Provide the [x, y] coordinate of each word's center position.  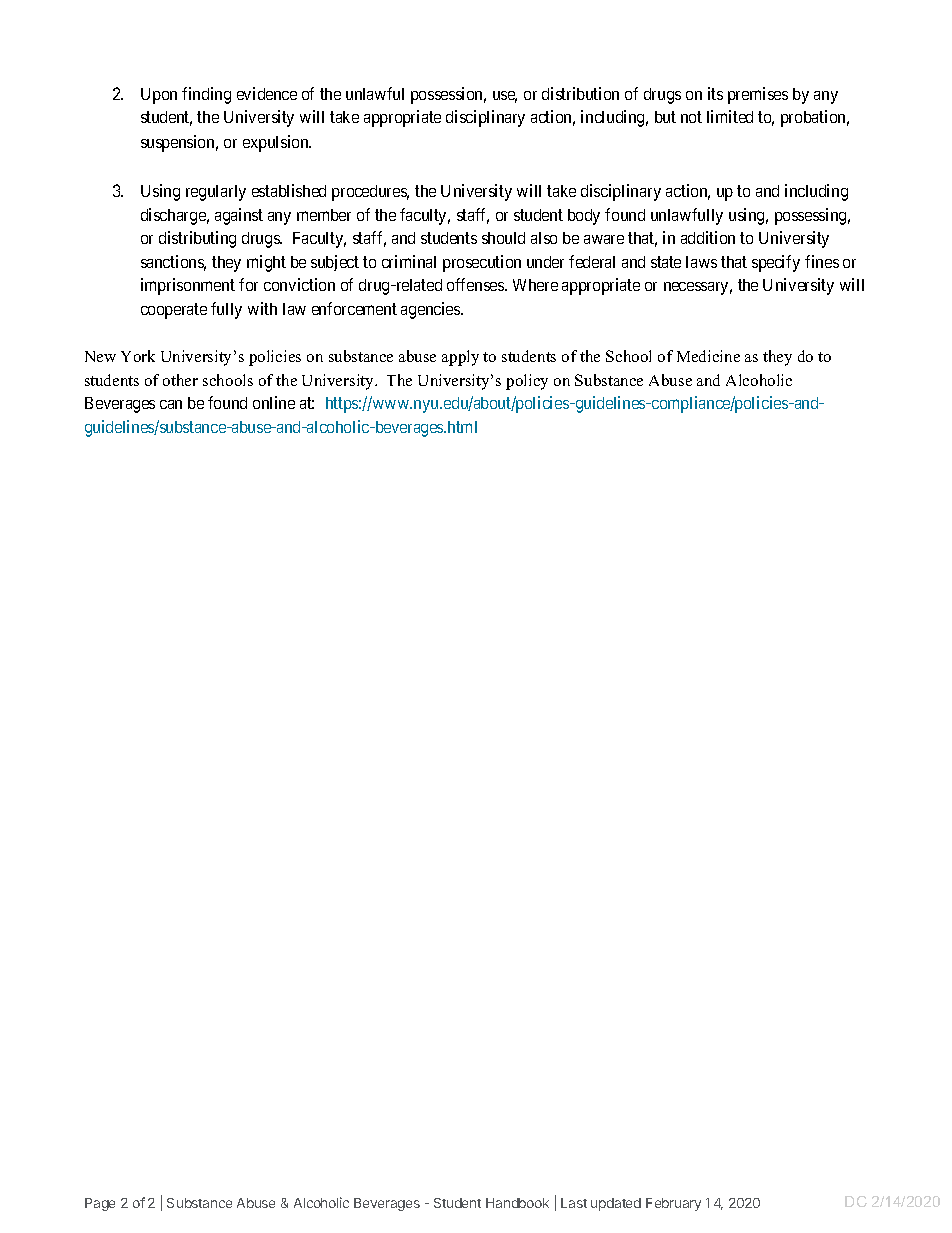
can [171, 404]
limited [730, 116]
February [673, 1204]
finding [206, 95]
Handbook [517, 1203]
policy [527, 382]
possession [448, 95]
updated [616, 1204]
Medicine [708, 356]
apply [460, 358]
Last [574, 1203]
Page [100, 1204]
